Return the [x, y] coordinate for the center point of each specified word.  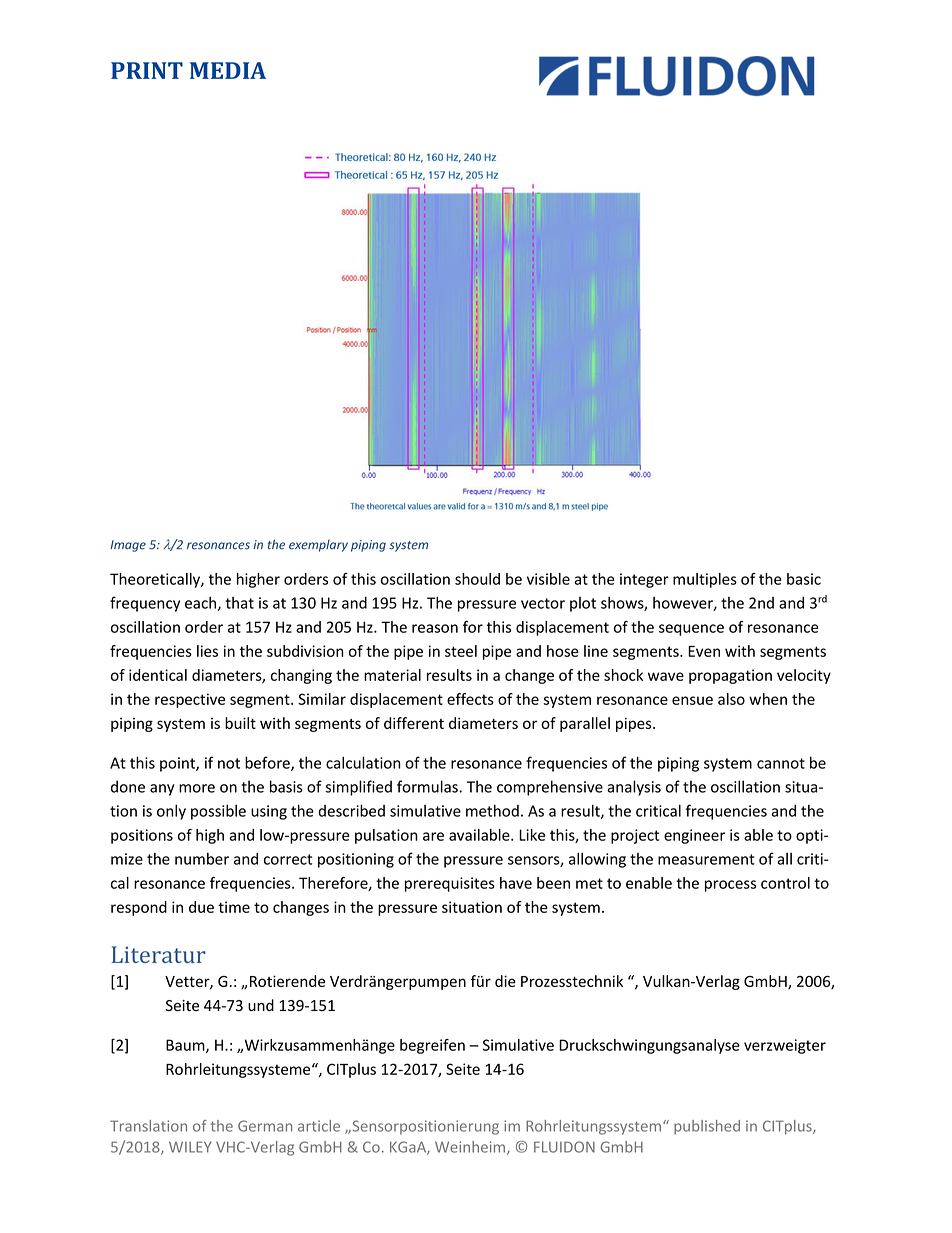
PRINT [147, 70]
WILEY [190, 1147]
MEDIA [228, 70]
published [707, 1127]
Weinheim [470, 1147]
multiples [705, 580]
